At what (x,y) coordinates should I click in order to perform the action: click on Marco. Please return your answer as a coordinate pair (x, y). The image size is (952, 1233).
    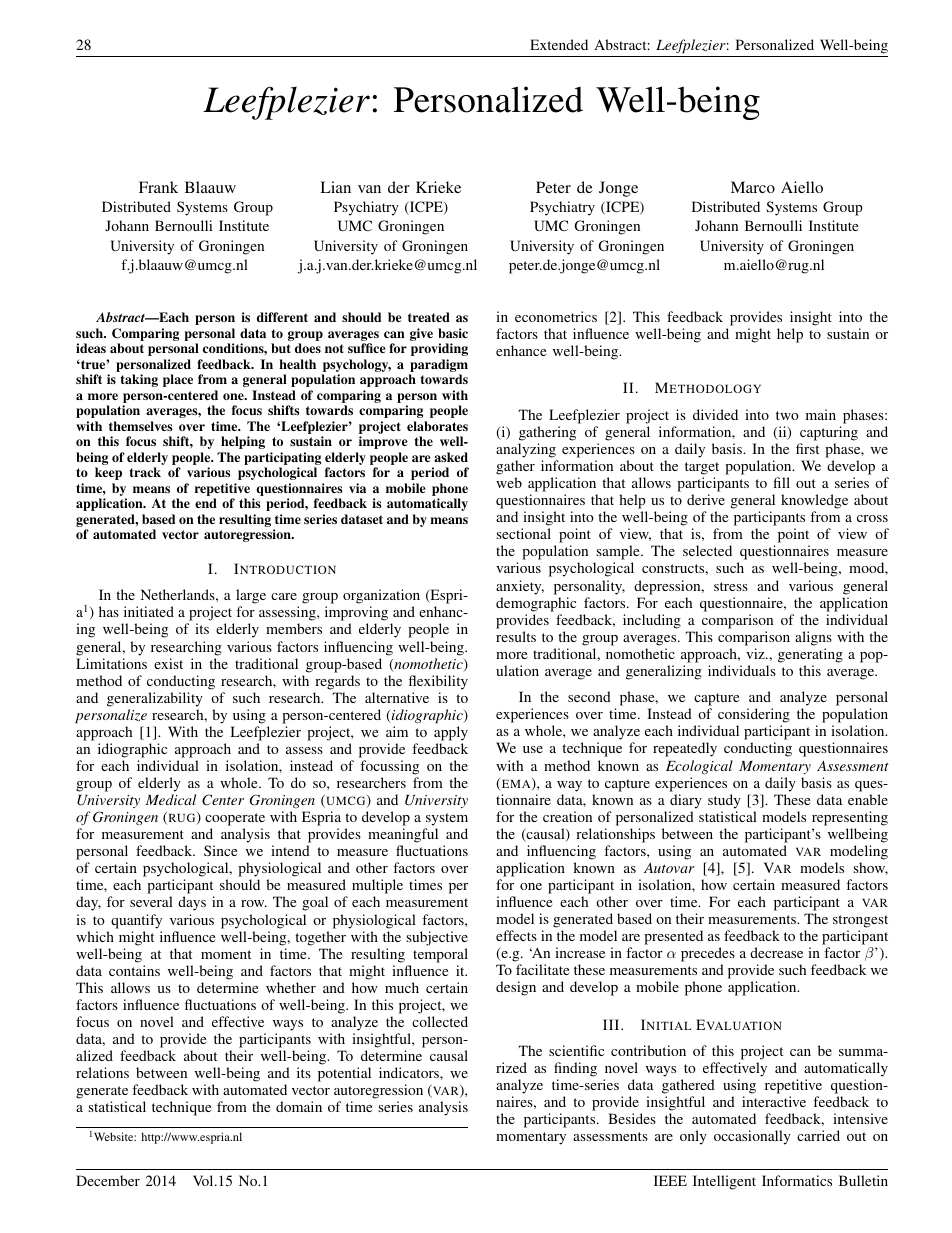
    Looking at the image, I should click on (753, 187).
